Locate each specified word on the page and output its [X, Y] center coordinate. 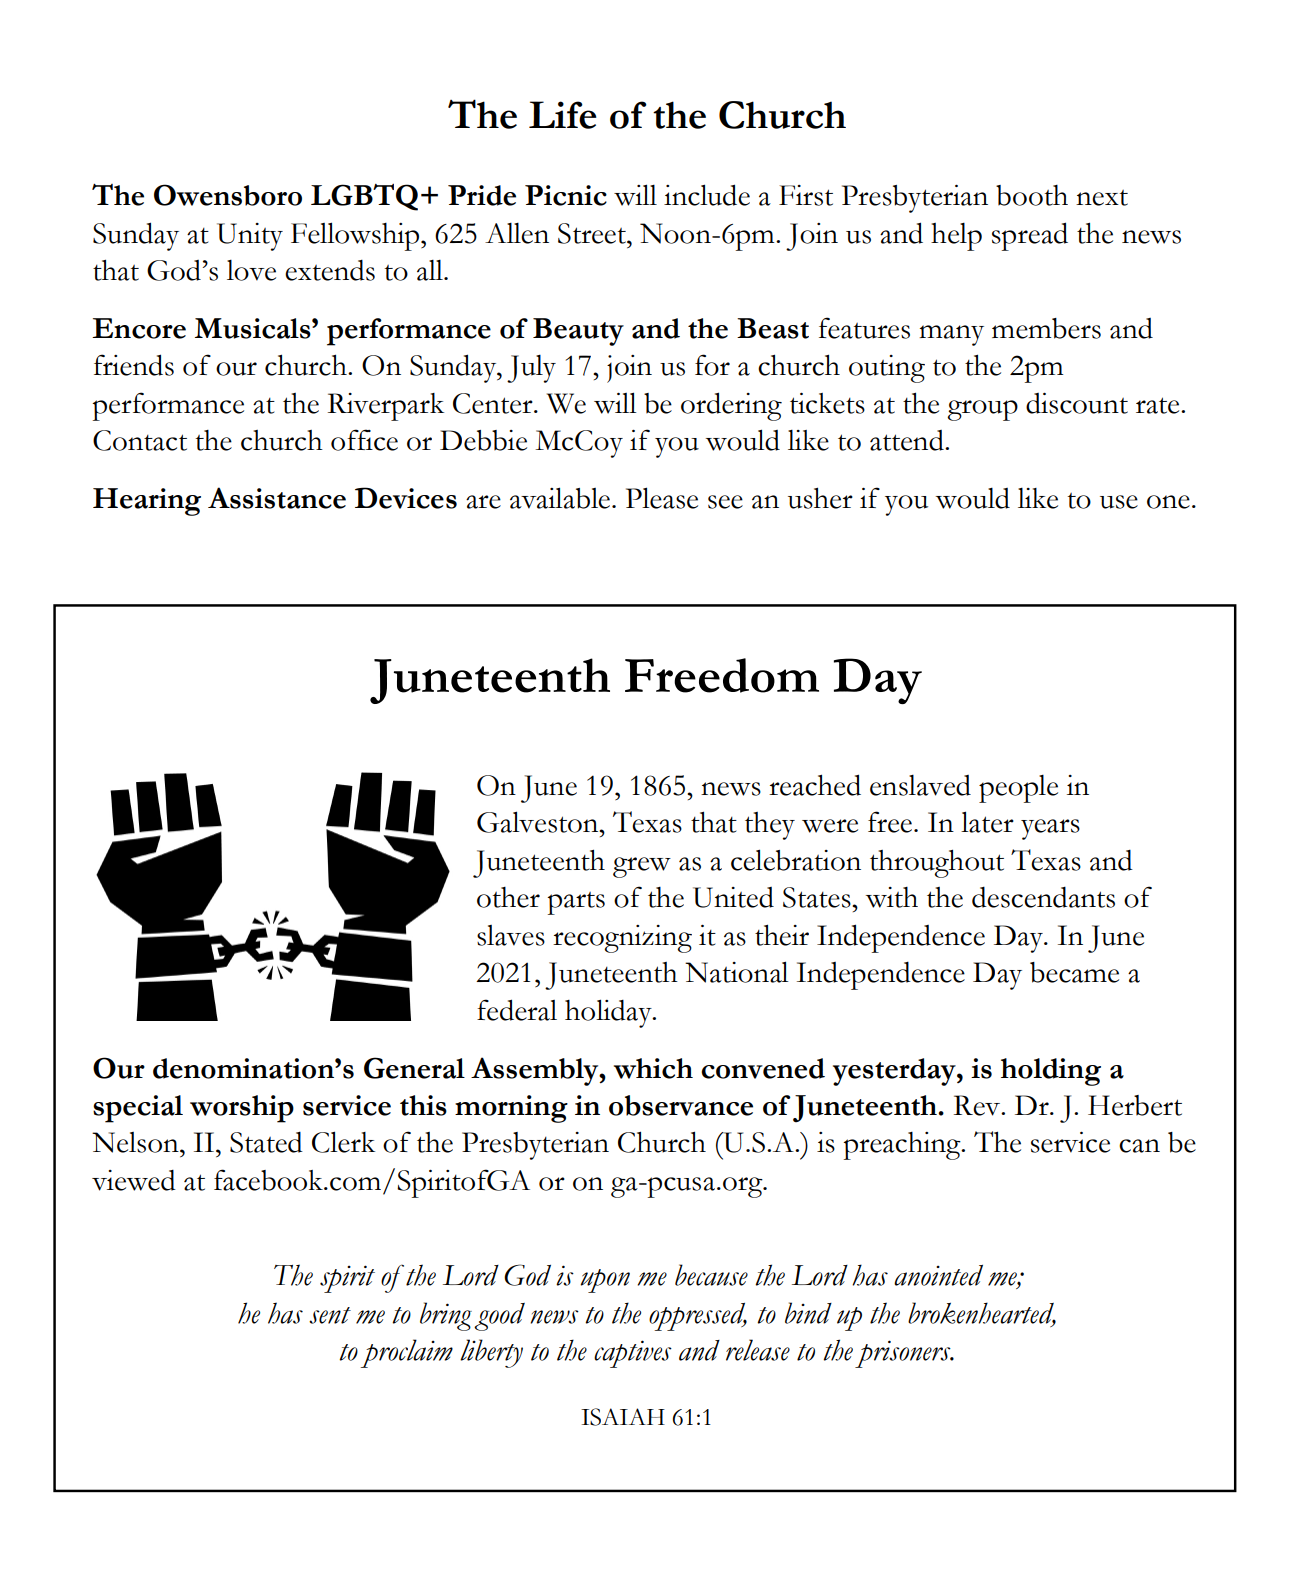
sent [330, 1315]
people [1018, 789]
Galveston [539, 822]
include [707, 195]
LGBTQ [364, 197]
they [770, 826]
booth [1032, 195]
